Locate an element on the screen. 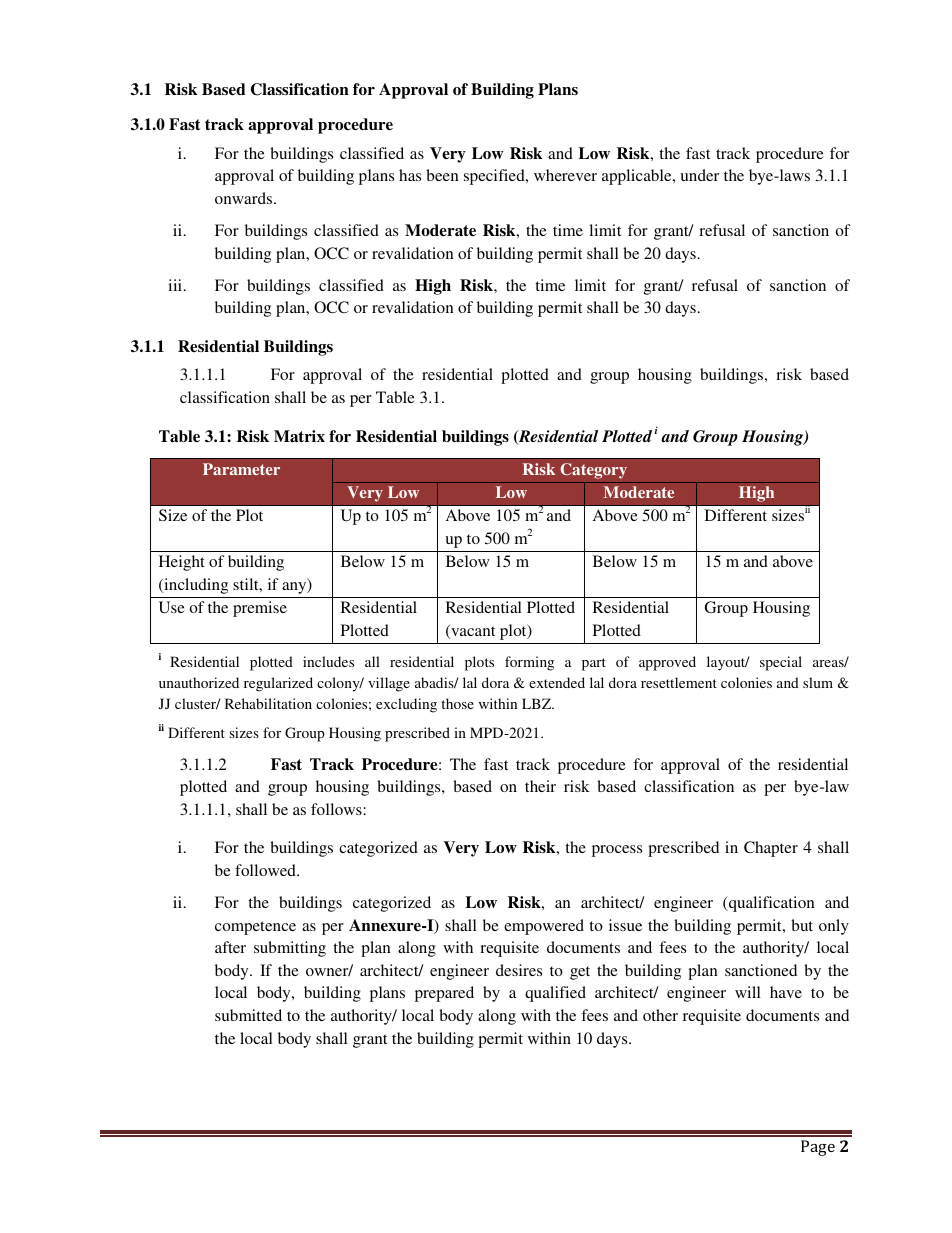 This screenshot has width=952, height=1233. followed is located at coordinates (266, 870).
